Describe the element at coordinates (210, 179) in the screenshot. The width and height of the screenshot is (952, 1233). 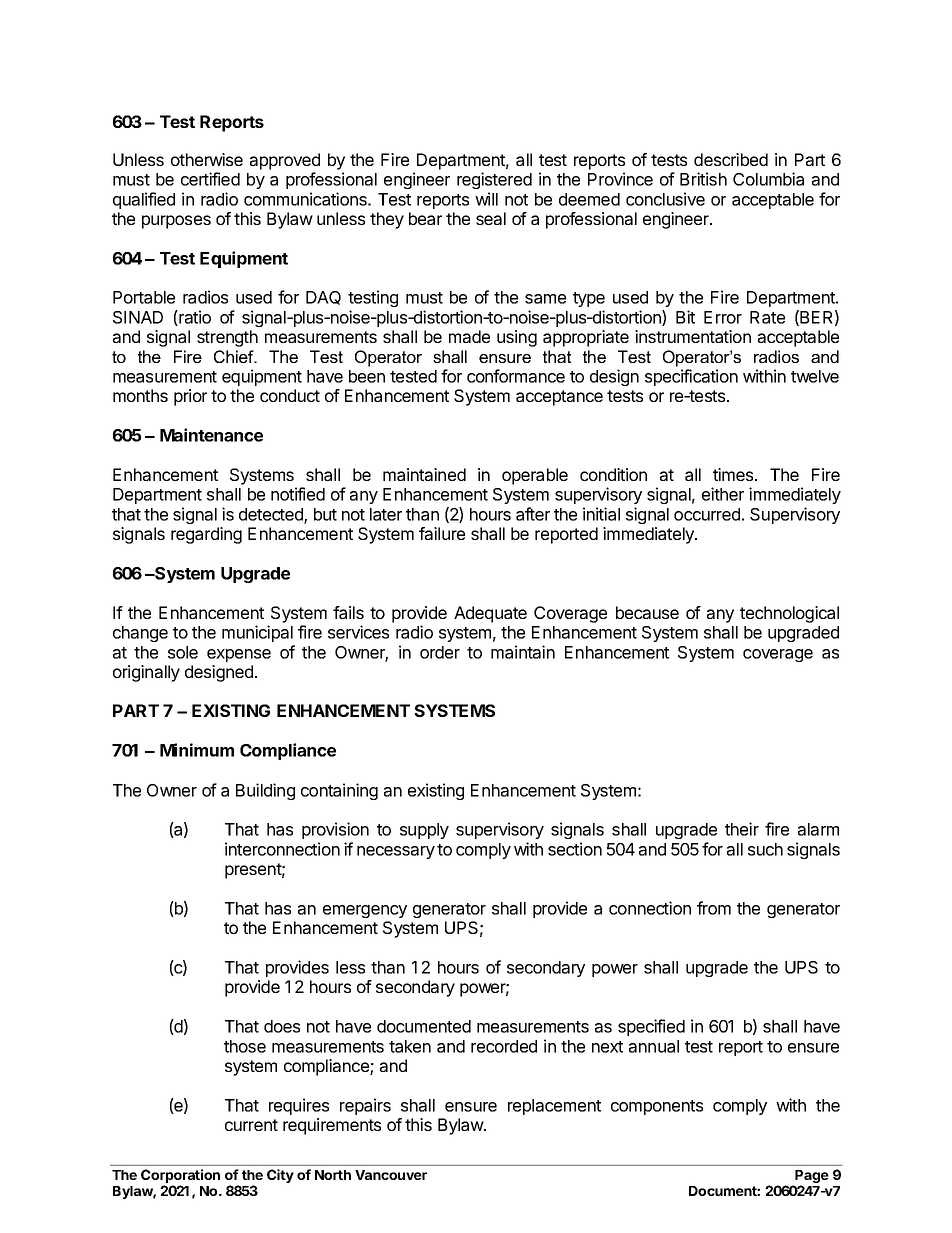
I see `certified` at that location.
